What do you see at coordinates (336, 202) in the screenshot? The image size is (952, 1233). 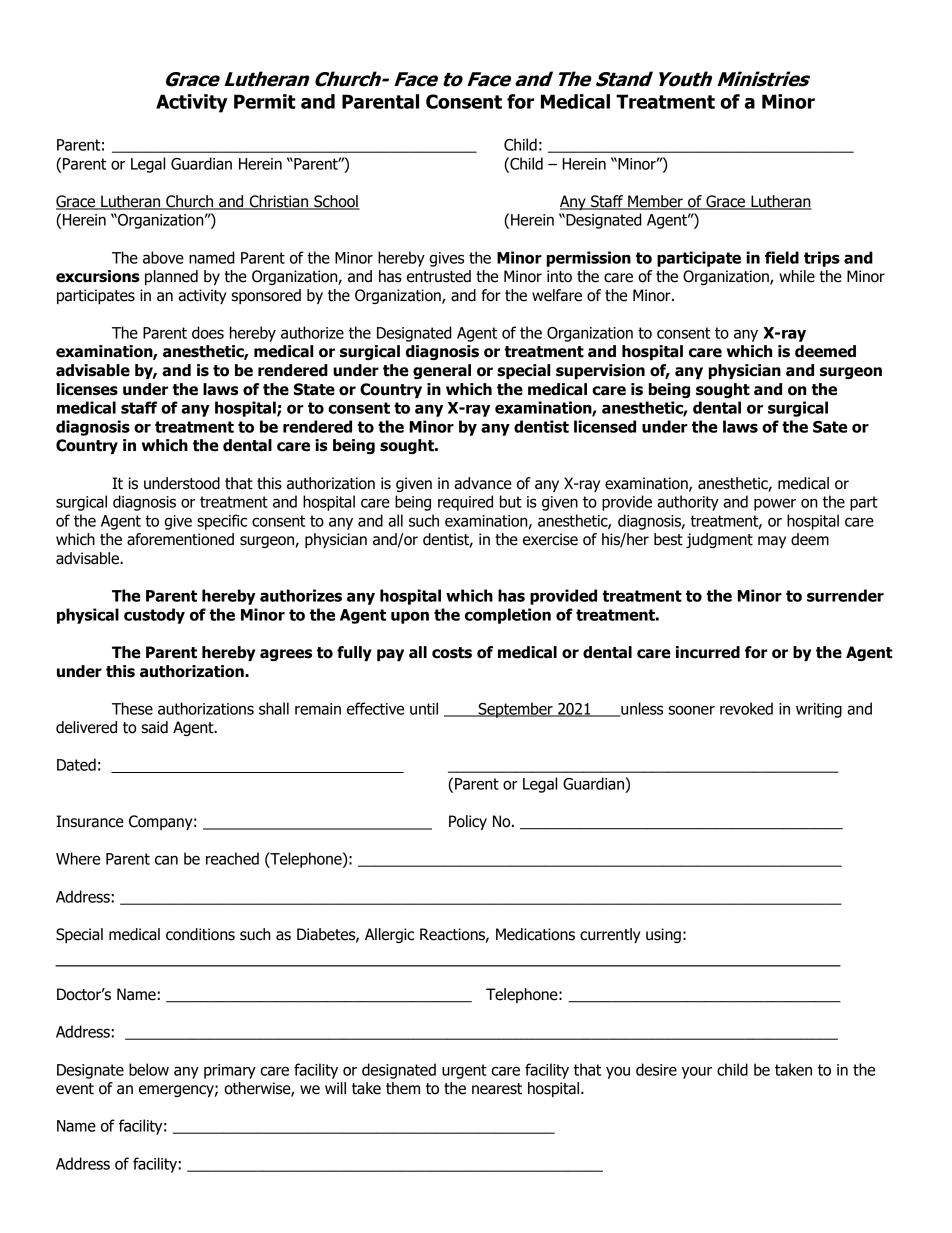 I see `School` at bounding box center [336, 202].
